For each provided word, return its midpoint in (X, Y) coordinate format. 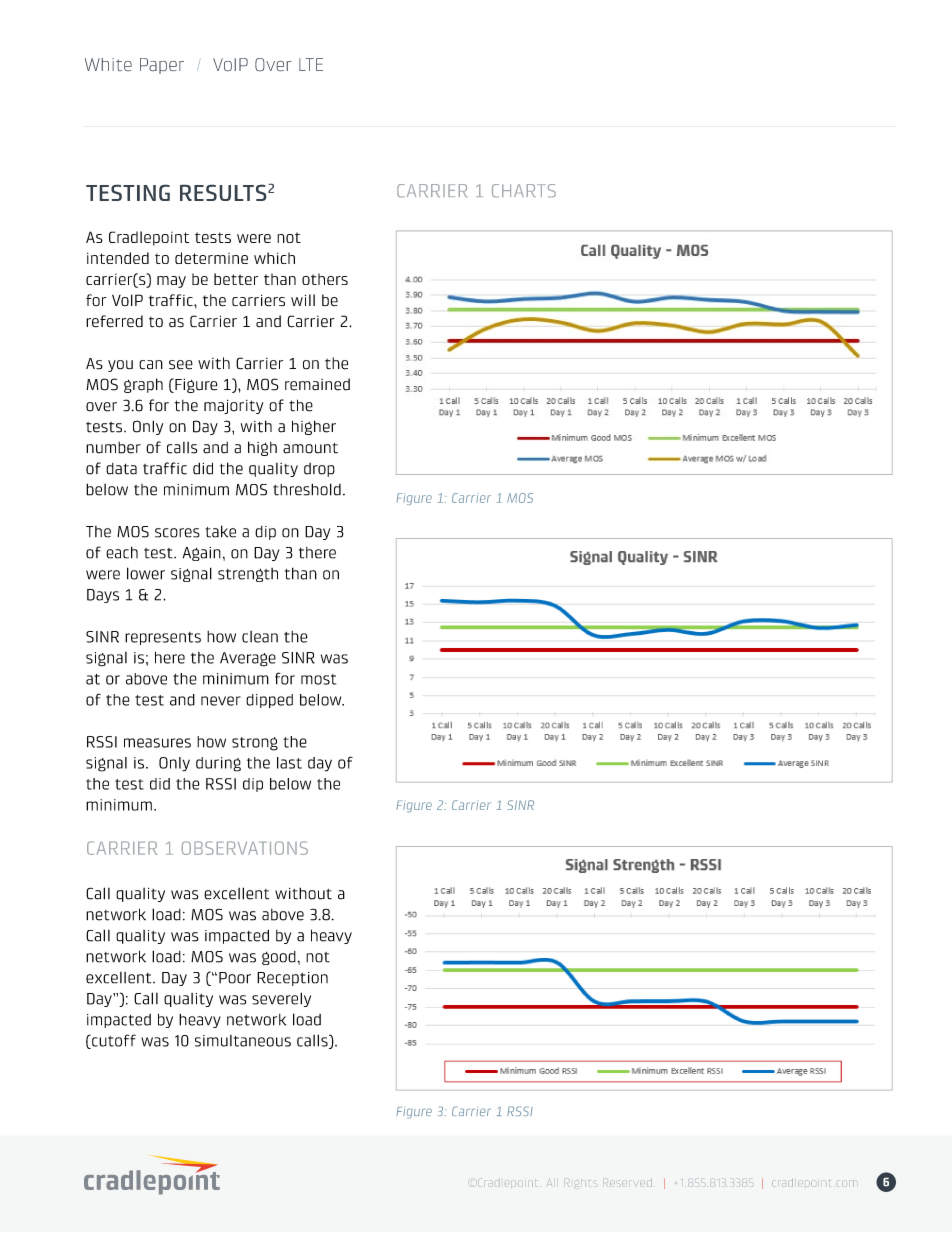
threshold (307, 489)
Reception (292, 979)
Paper (162, 66)
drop (319, 470)
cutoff (113, 1041)
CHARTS (524, 190)
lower (146, 573)
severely (281, 999)
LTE (311, 64)
